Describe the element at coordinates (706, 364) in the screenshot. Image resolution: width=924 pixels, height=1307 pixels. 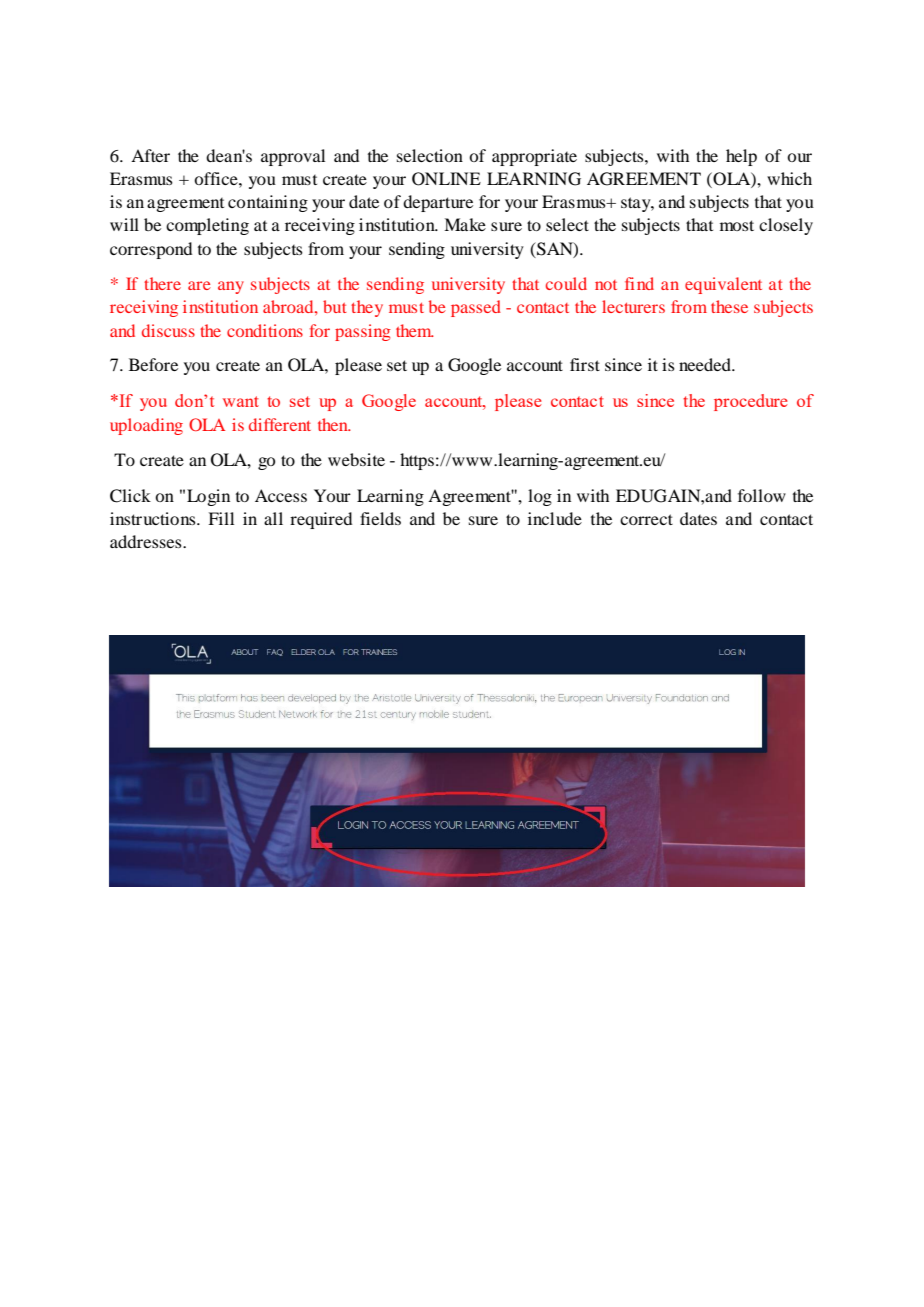
I see `needed` at that location.
